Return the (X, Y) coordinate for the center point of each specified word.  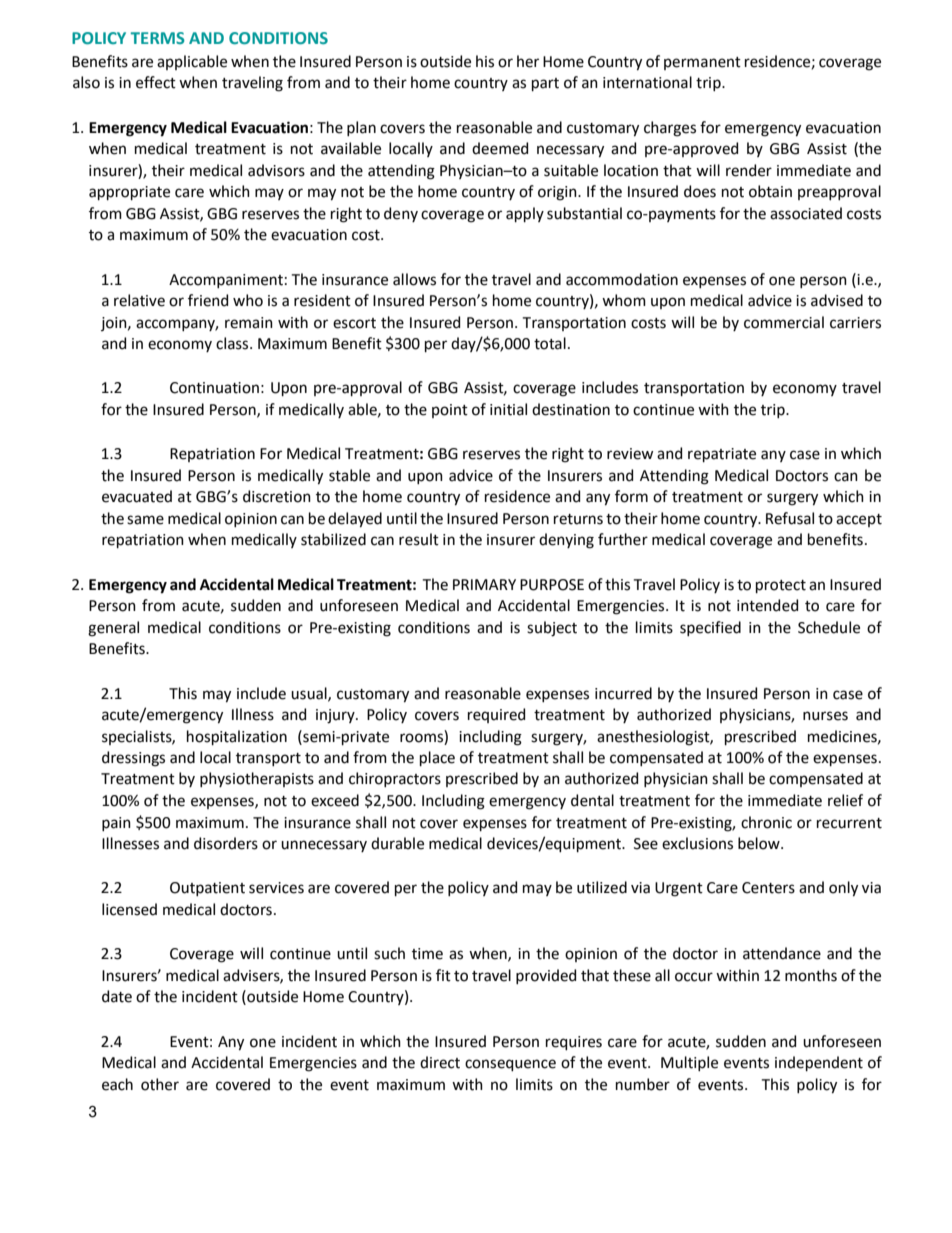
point (450, 411)
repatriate (722, 455)
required (496, 715)
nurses (825, 716)
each (117, 1084)
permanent (702, 63)
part (545, 84)
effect (156, 82)
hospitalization (237, 737)
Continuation (214, 388)
